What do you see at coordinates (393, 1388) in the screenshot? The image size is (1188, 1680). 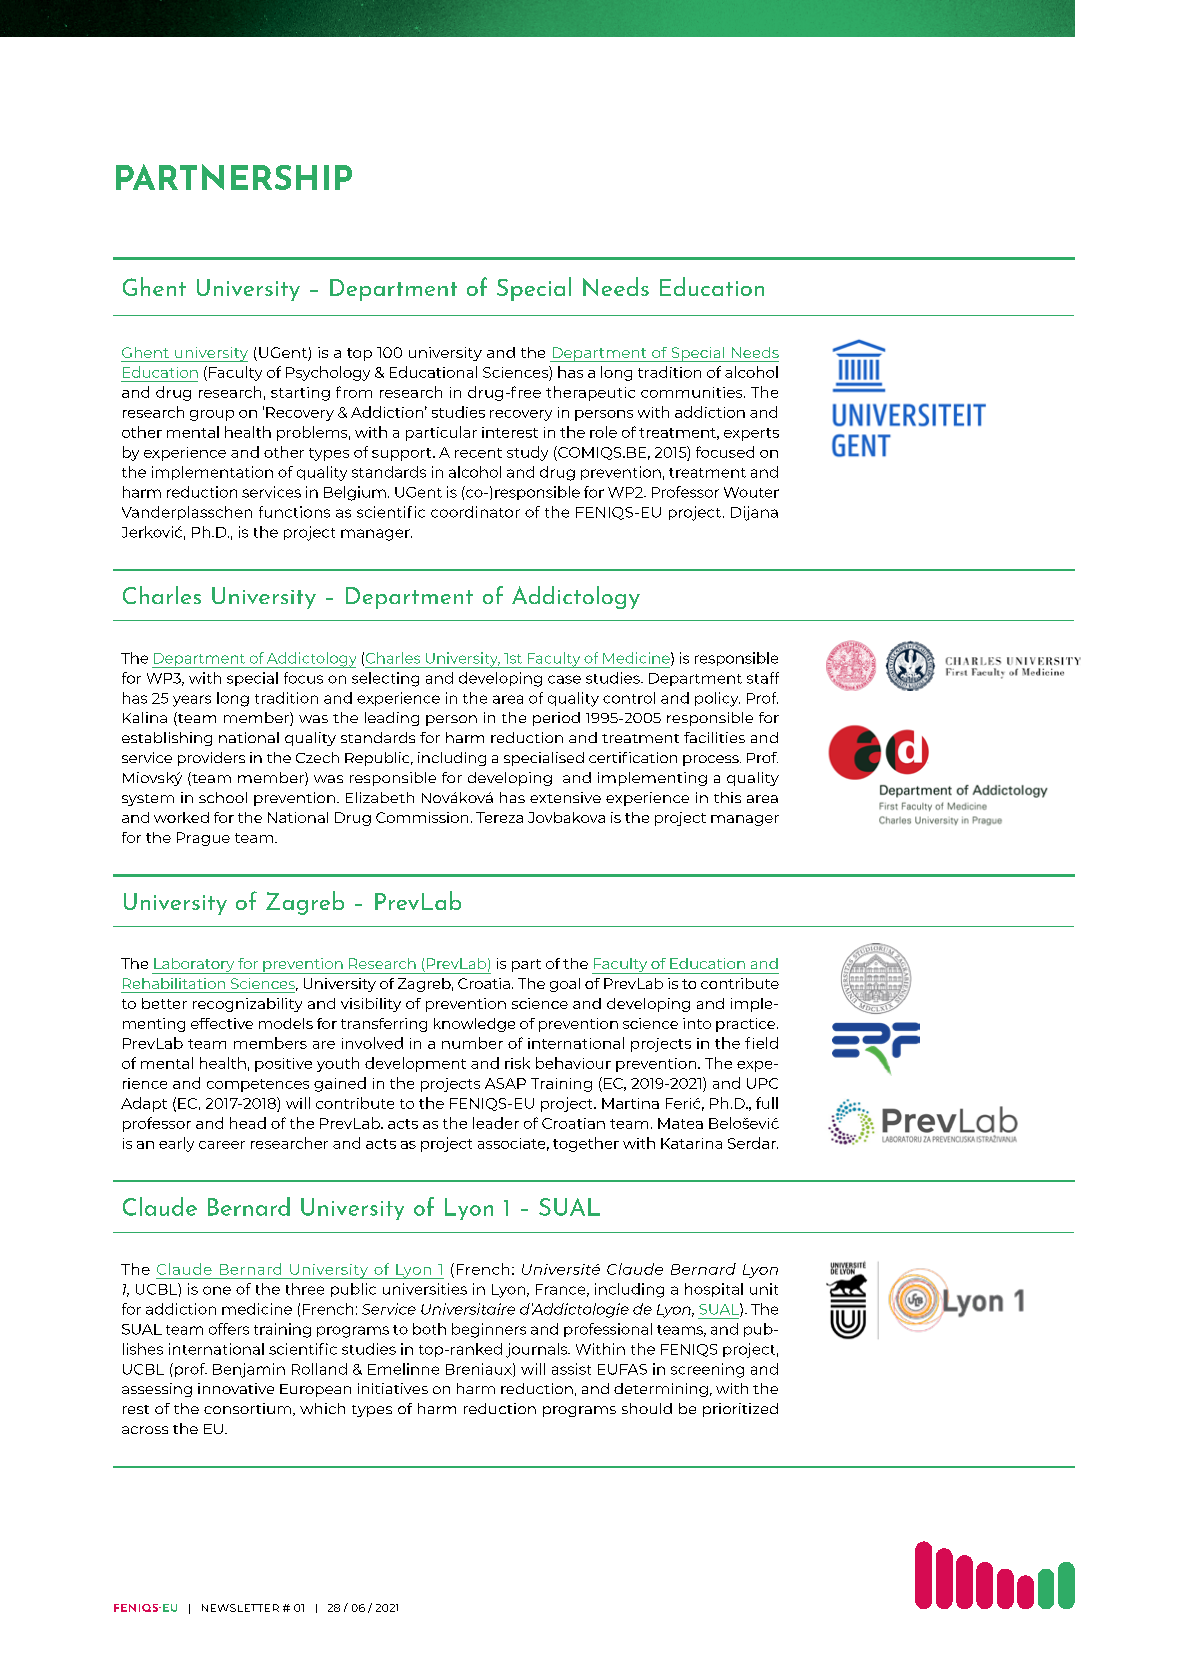 I see `initiatives` at bounding box center [393, 1388].
